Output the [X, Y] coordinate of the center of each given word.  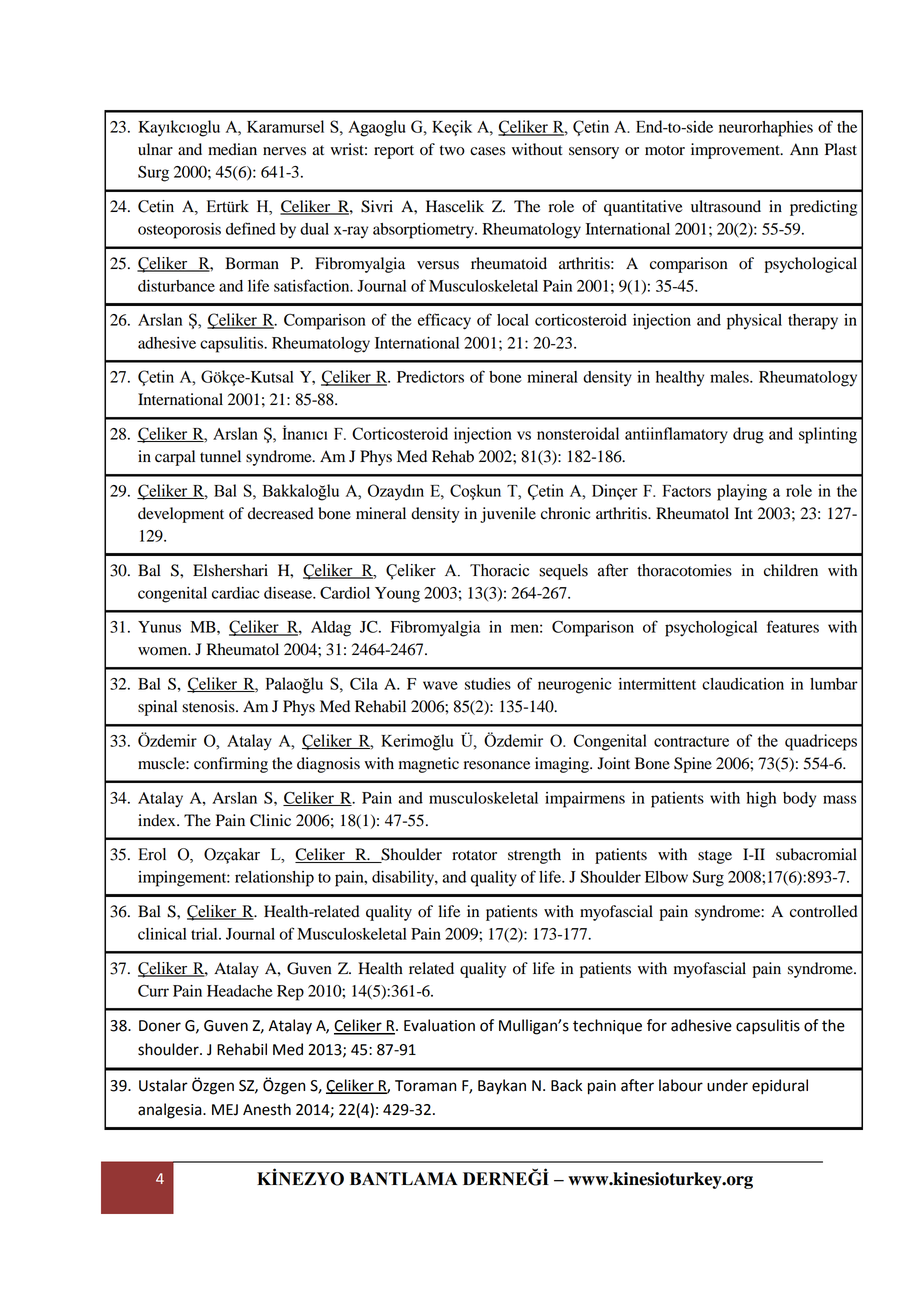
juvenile [508, 515]
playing [742, 492]
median [232, 149]
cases [487, 151]
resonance [497, 765]
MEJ [225, 1110]
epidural [780, 1087]
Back [566, 1085]
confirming [231, 765]
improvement [736, 151]
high [761, 800]
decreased [281, 513]
